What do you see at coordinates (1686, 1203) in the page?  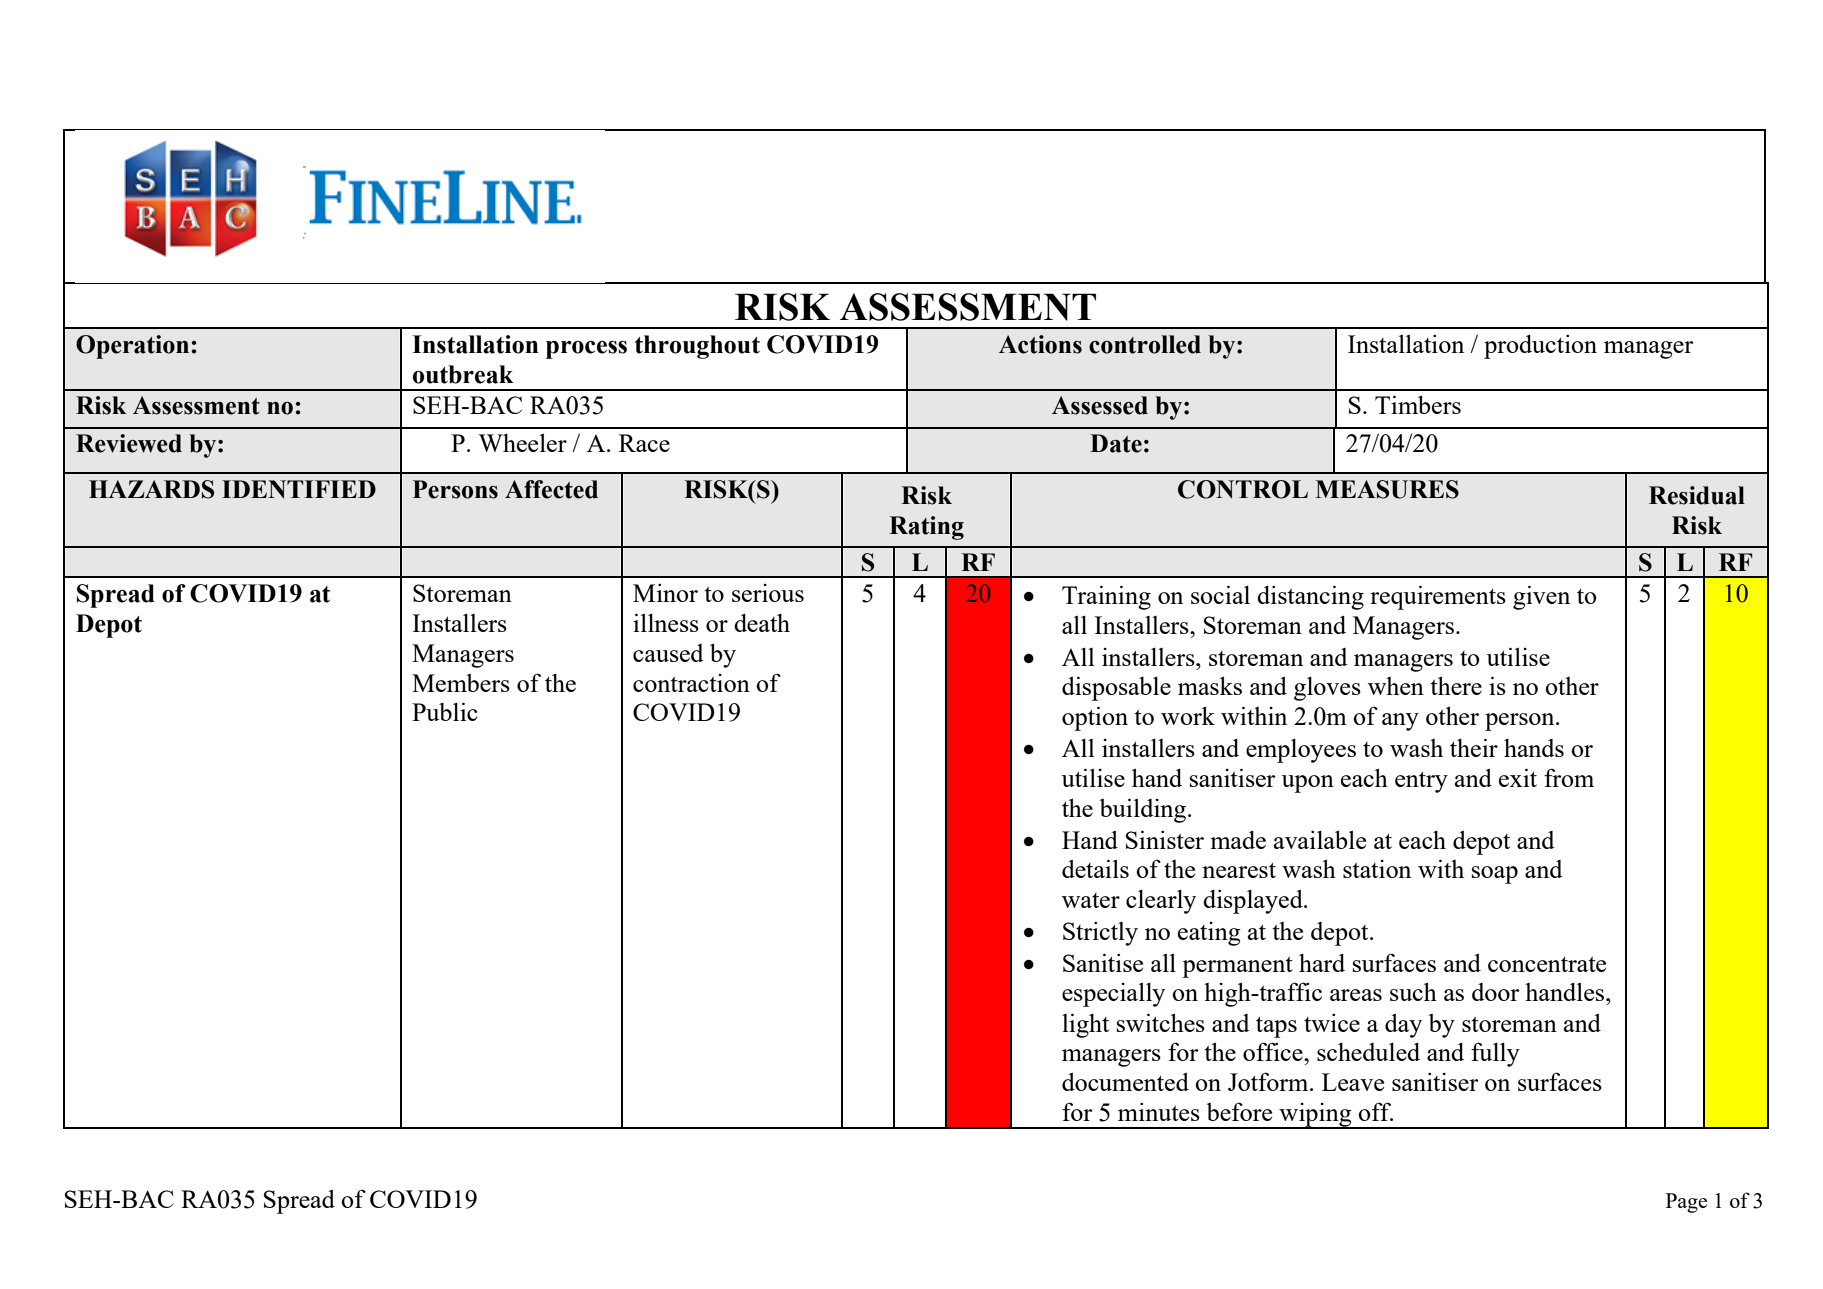 I see `Page` at bounding box center [1686, 1203].
